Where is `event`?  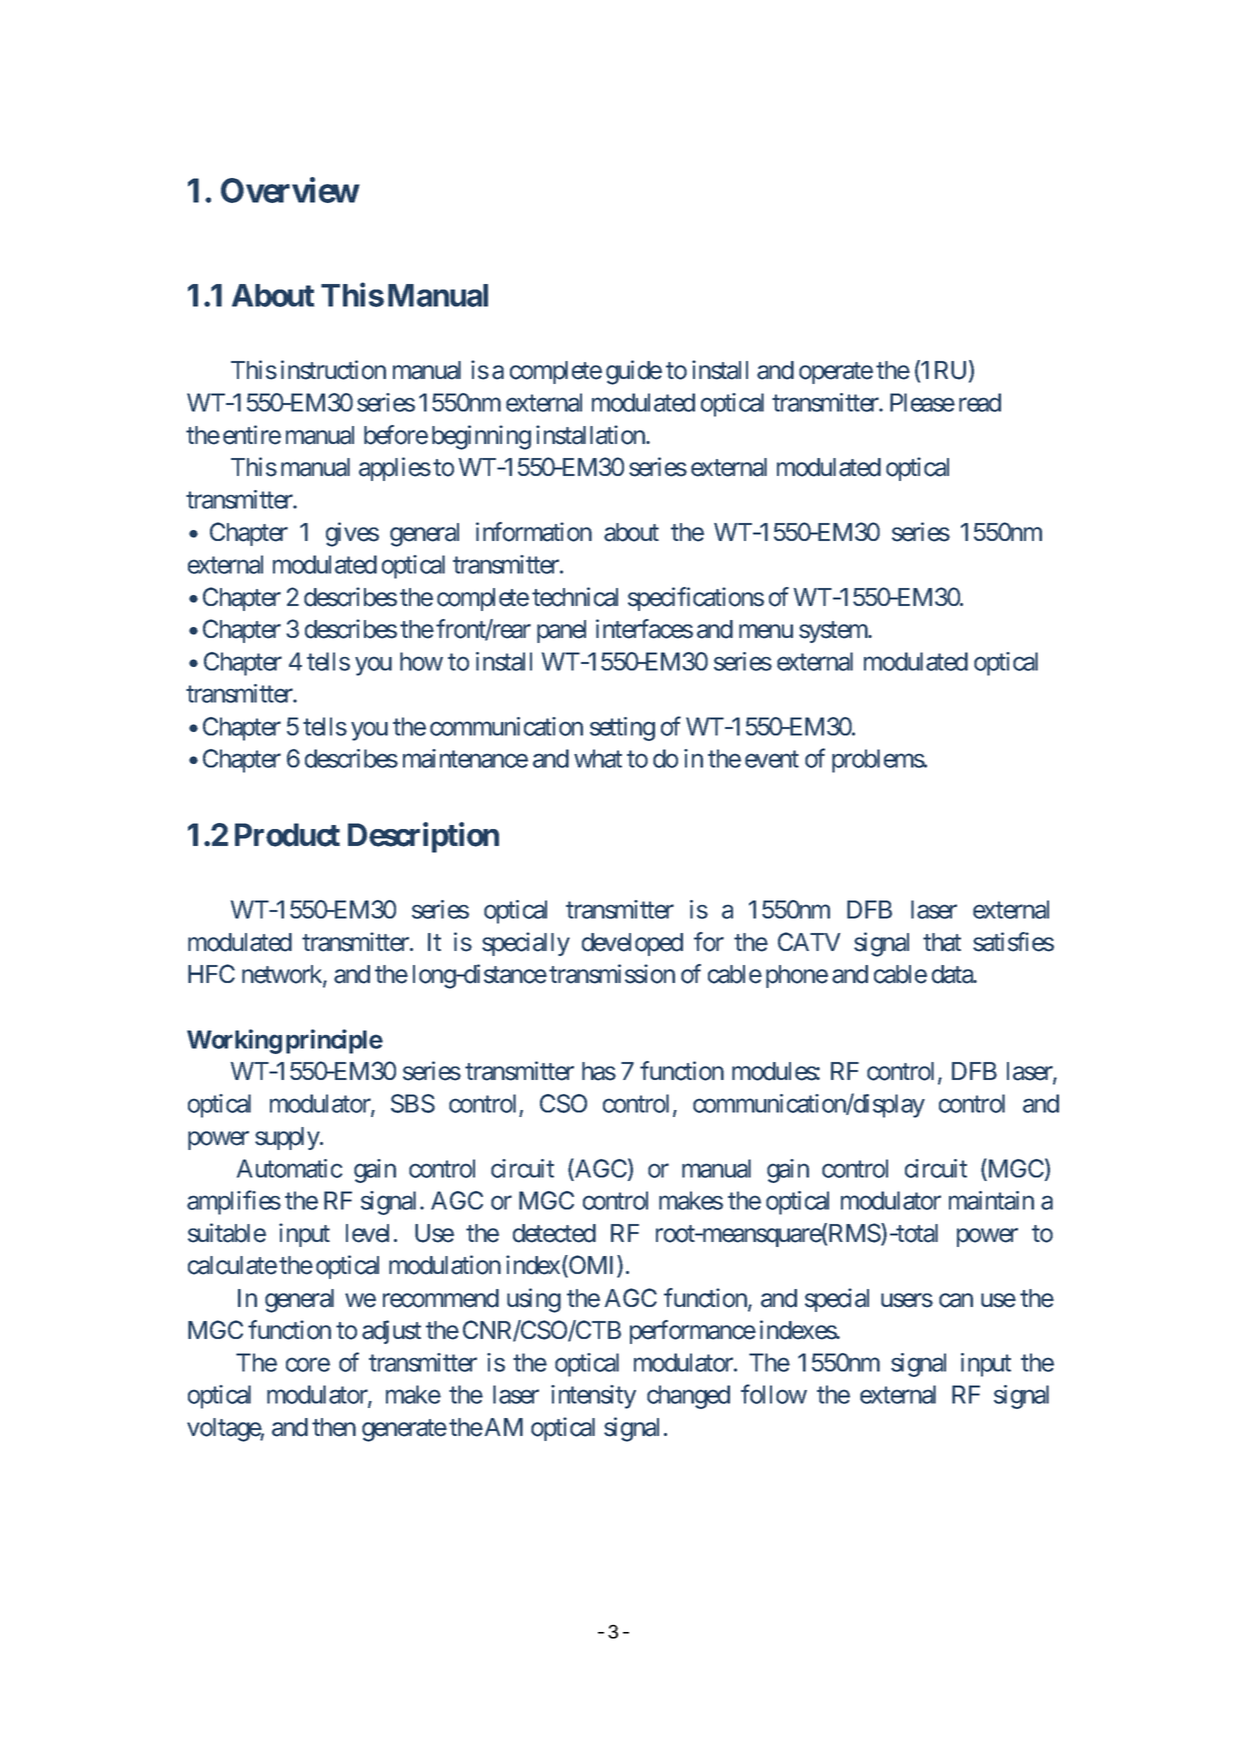 event is located at coordinates (772, 759).
